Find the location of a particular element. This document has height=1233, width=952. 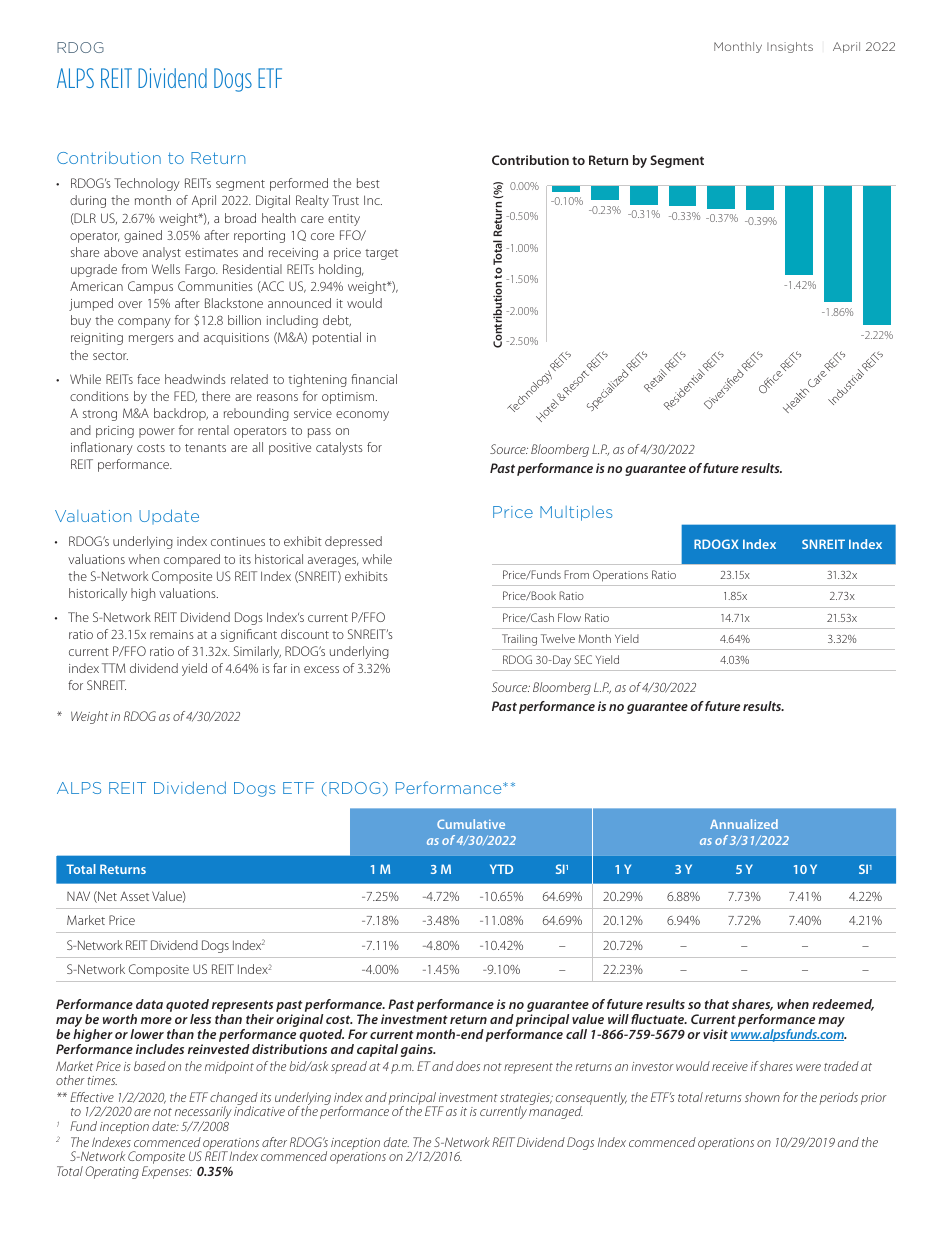

Flow is located at coordinates (569, 617).
